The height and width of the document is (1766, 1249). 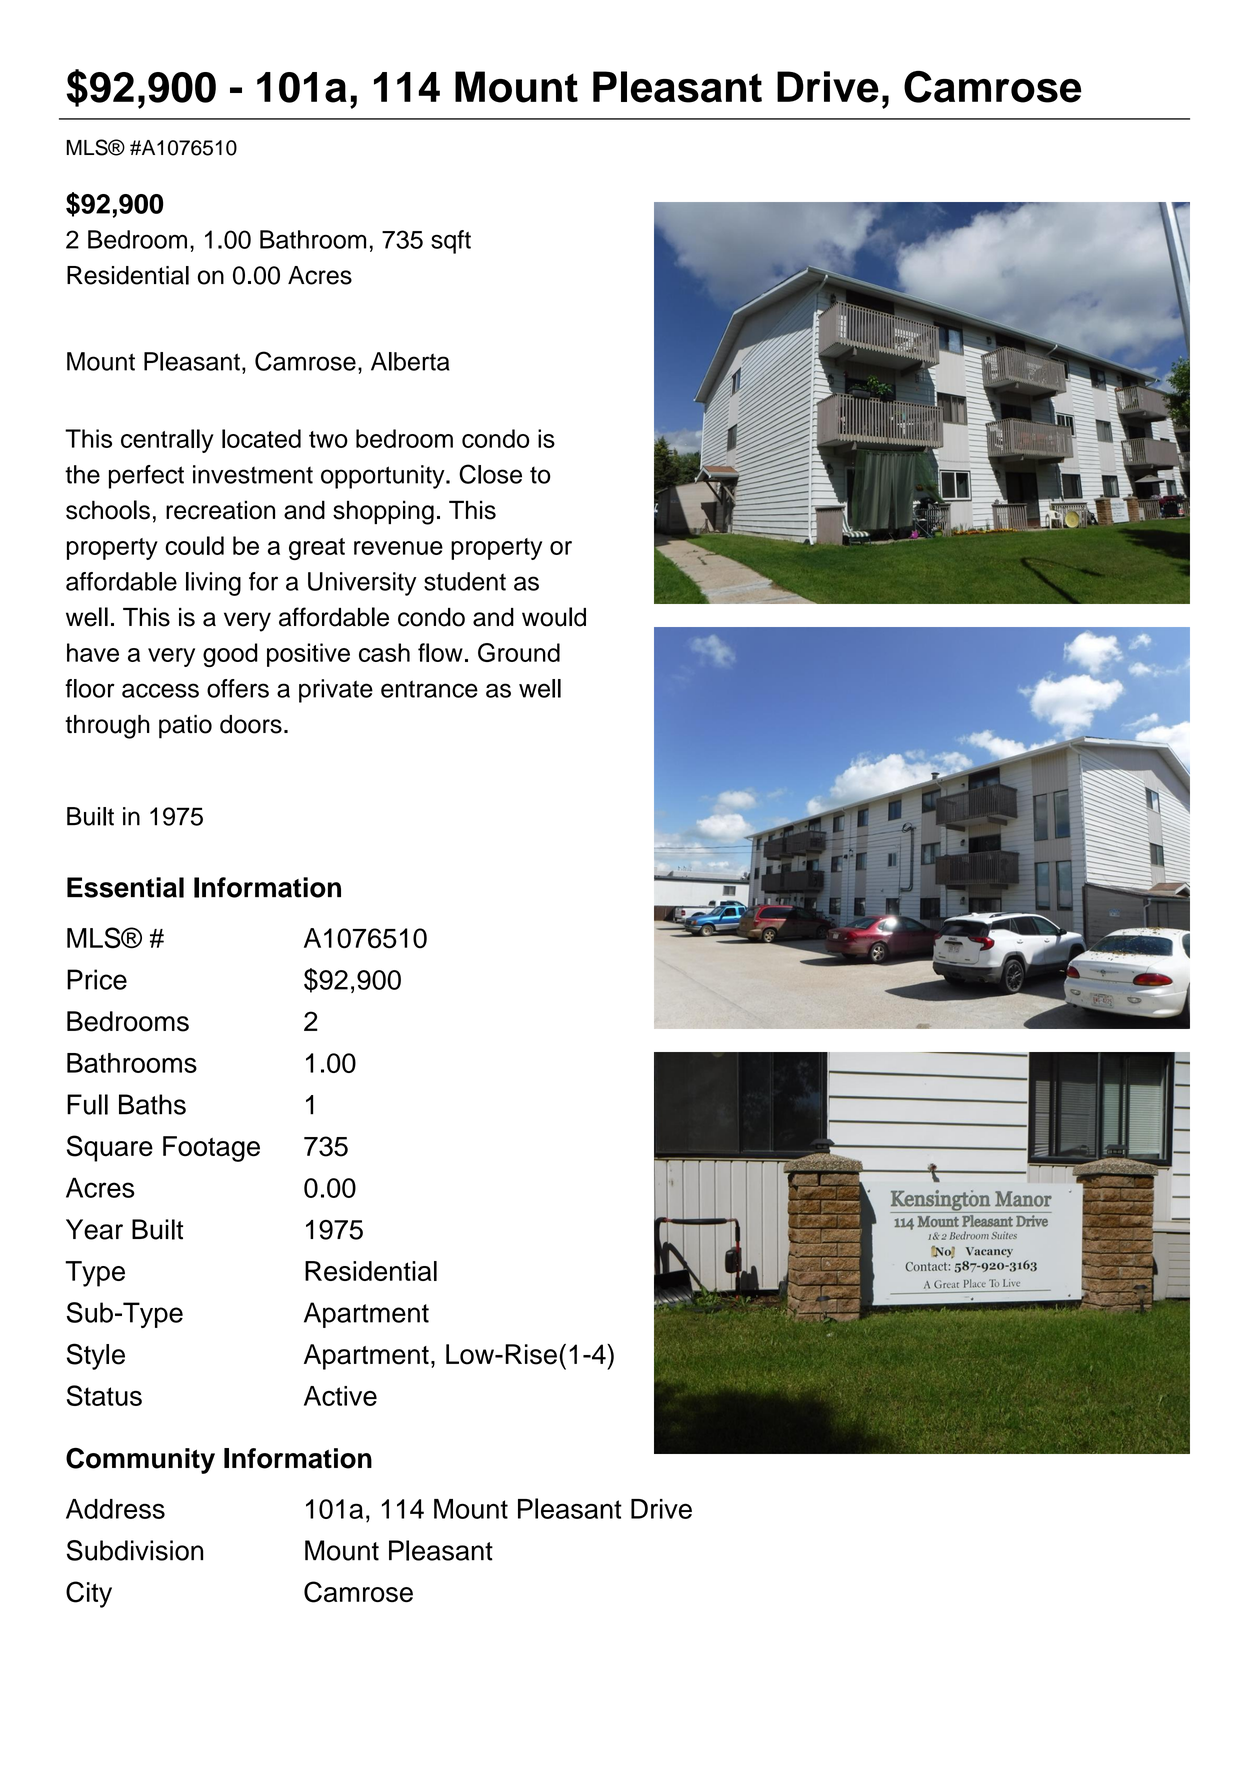 I want to click on Active, so click(x=340, y=1396).
